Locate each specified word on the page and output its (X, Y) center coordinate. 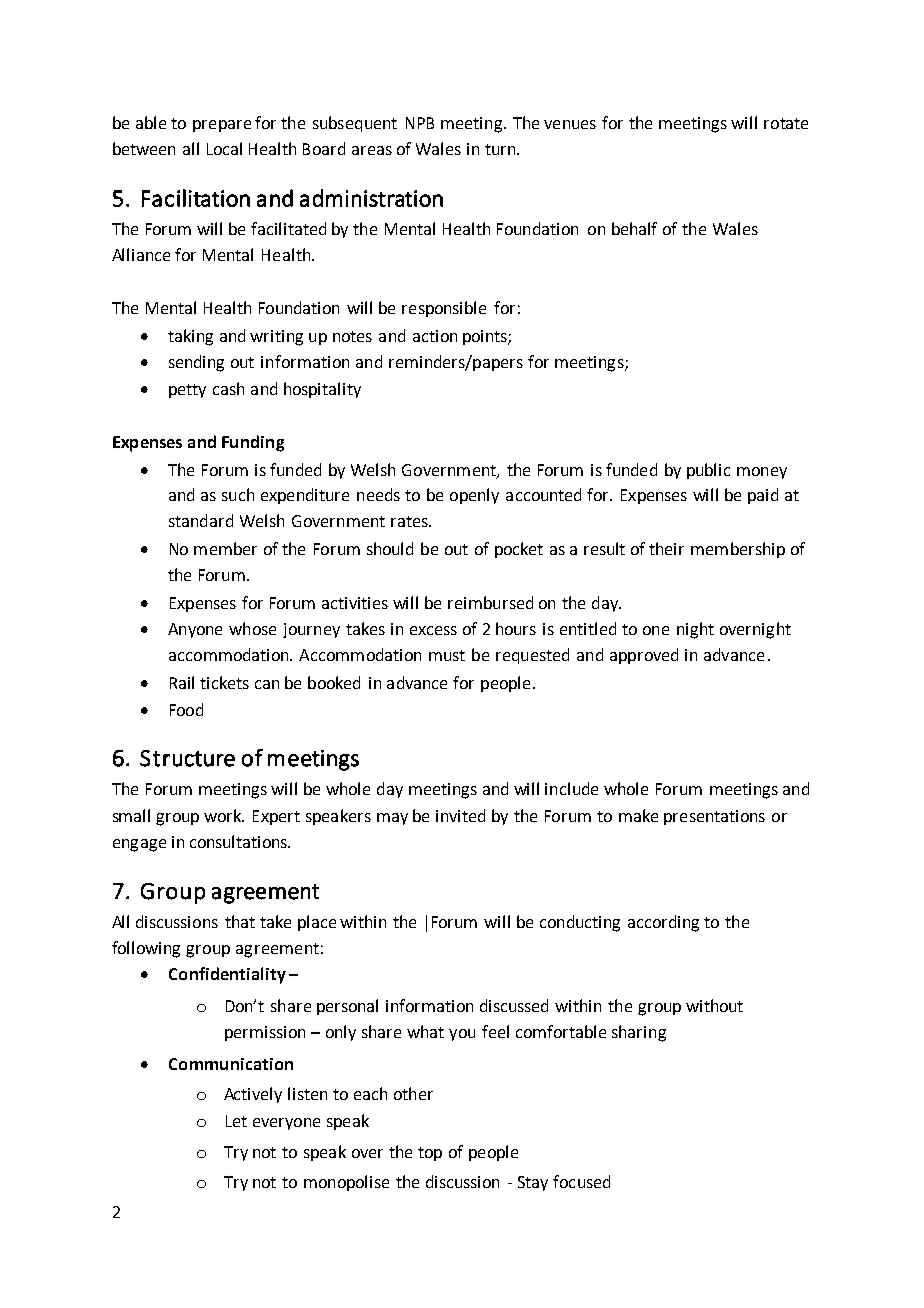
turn (501, 149)
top (430, 1154)
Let (236, 1121)
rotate (786, 123)
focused (581, 1181)
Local (224, 148)
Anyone (195, 630)
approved (644, 656)
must (447, 655)
